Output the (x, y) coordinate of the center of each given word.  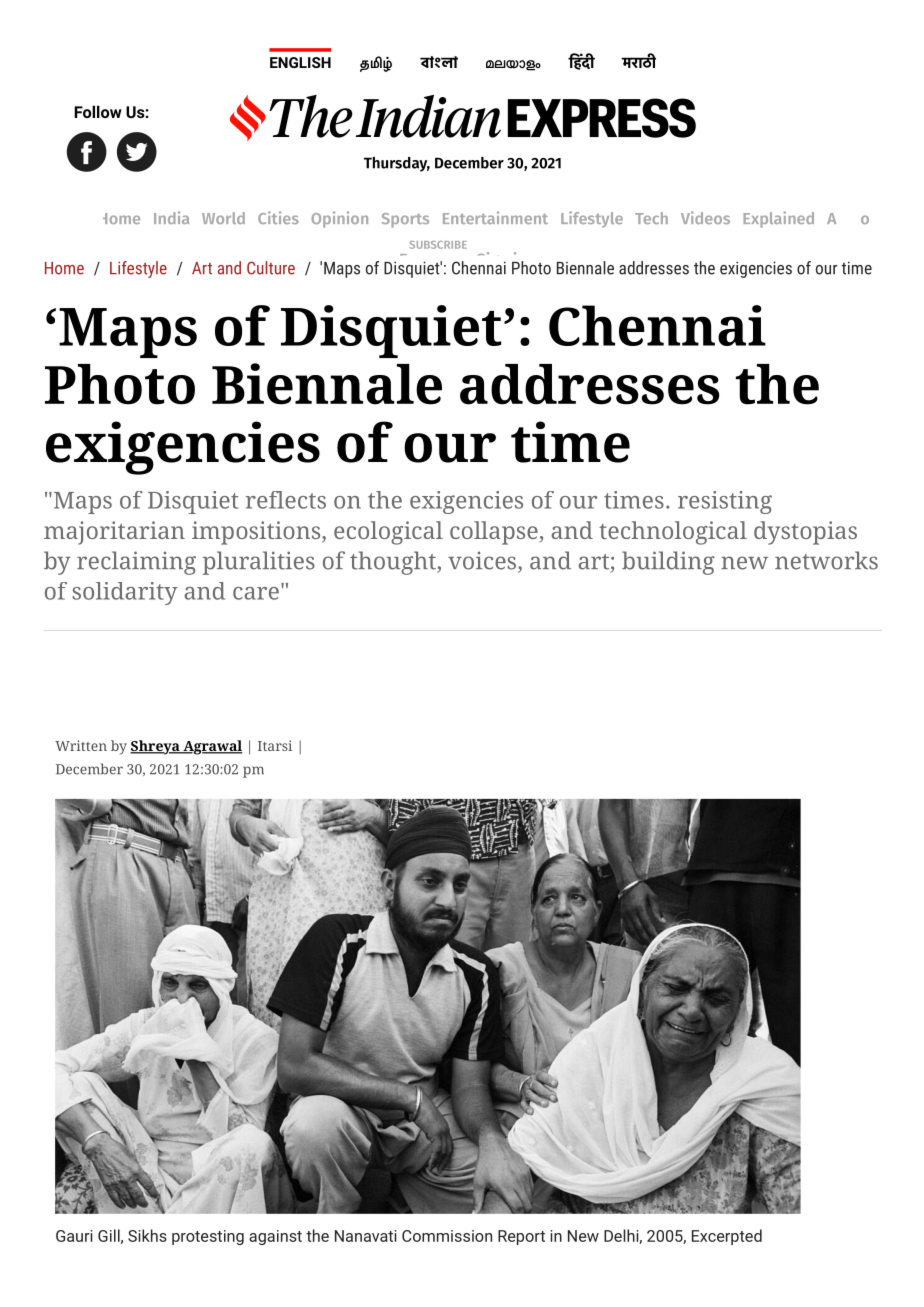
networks (826, 560)
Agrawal (211, 747)
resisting (725, 502)
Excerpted (727, 1237)
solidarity (125, 593)
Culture (271, 268)
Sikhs (147, 1235)
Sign (490, 261)
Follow (98, 111)
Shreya (156, 747)
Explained (779, 219)
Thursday (397, 164)
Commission (447, 1236)
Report (521, 1237)
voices (482, 560)
